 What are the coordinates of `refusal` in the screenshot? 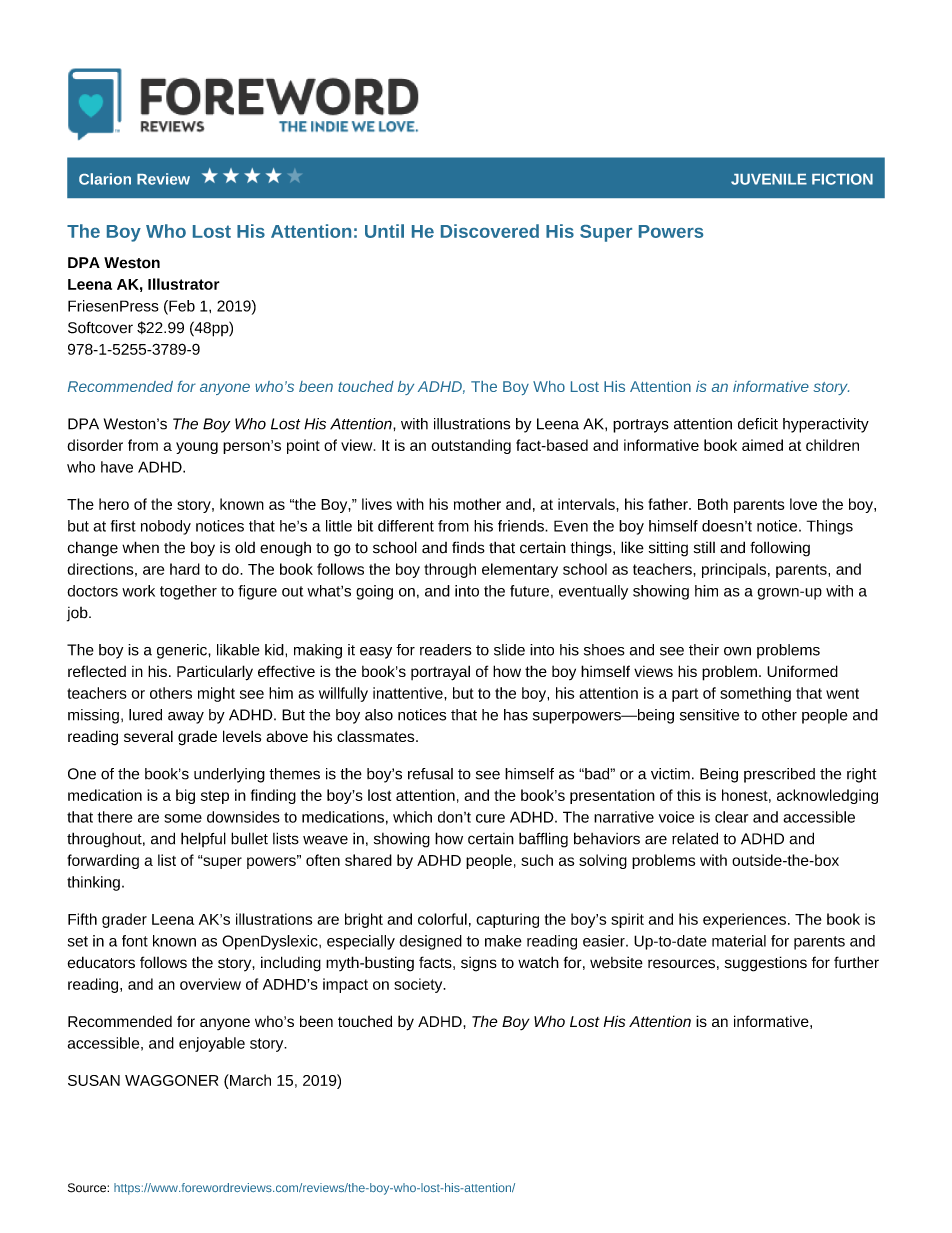 It's located at (430, 774).
